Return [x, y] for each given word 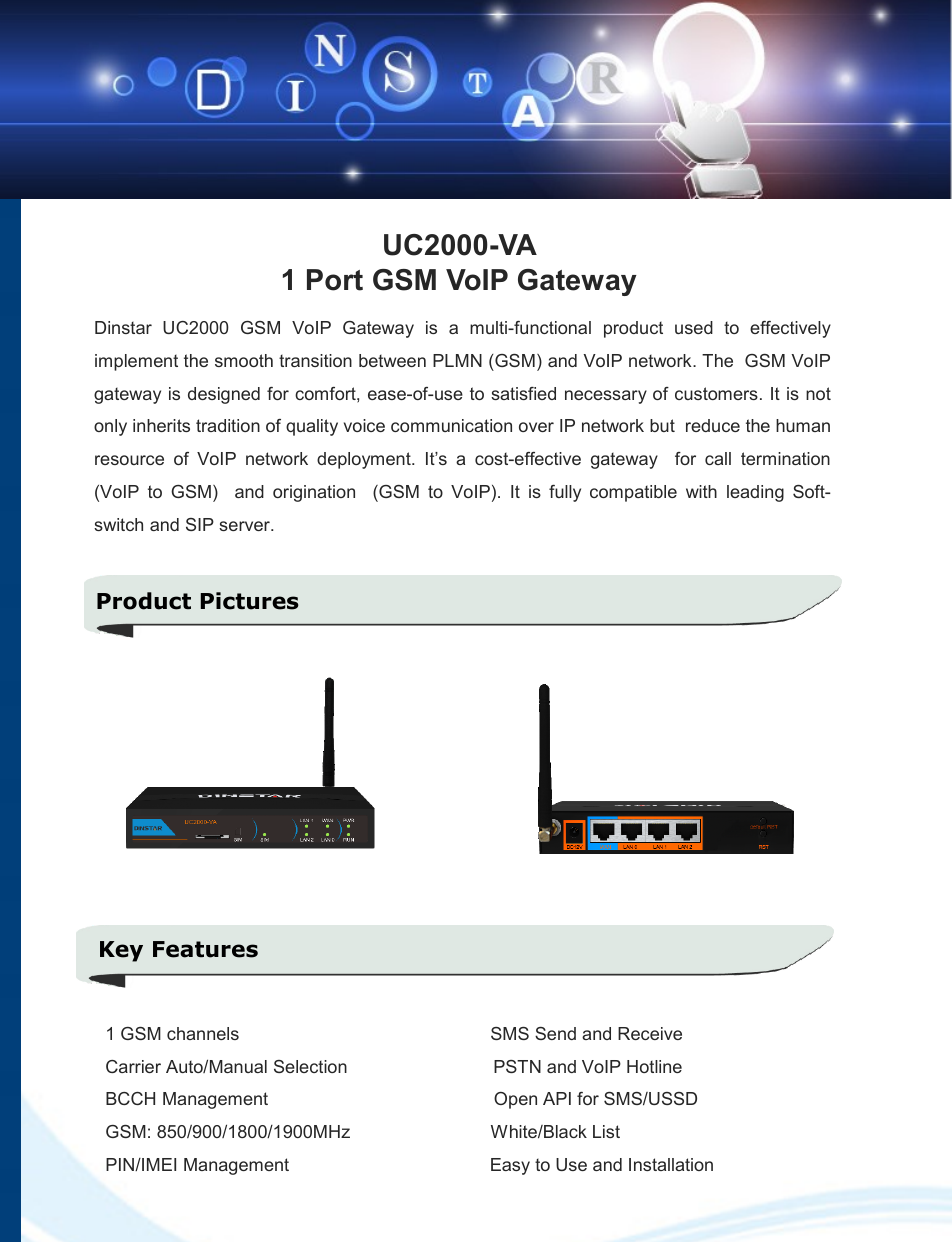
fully [565, 493]
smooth [244, 360]
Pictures [250, 601]
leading [755, 493]
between [392, 360]
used [694, 327]
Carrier [133, 1066]
